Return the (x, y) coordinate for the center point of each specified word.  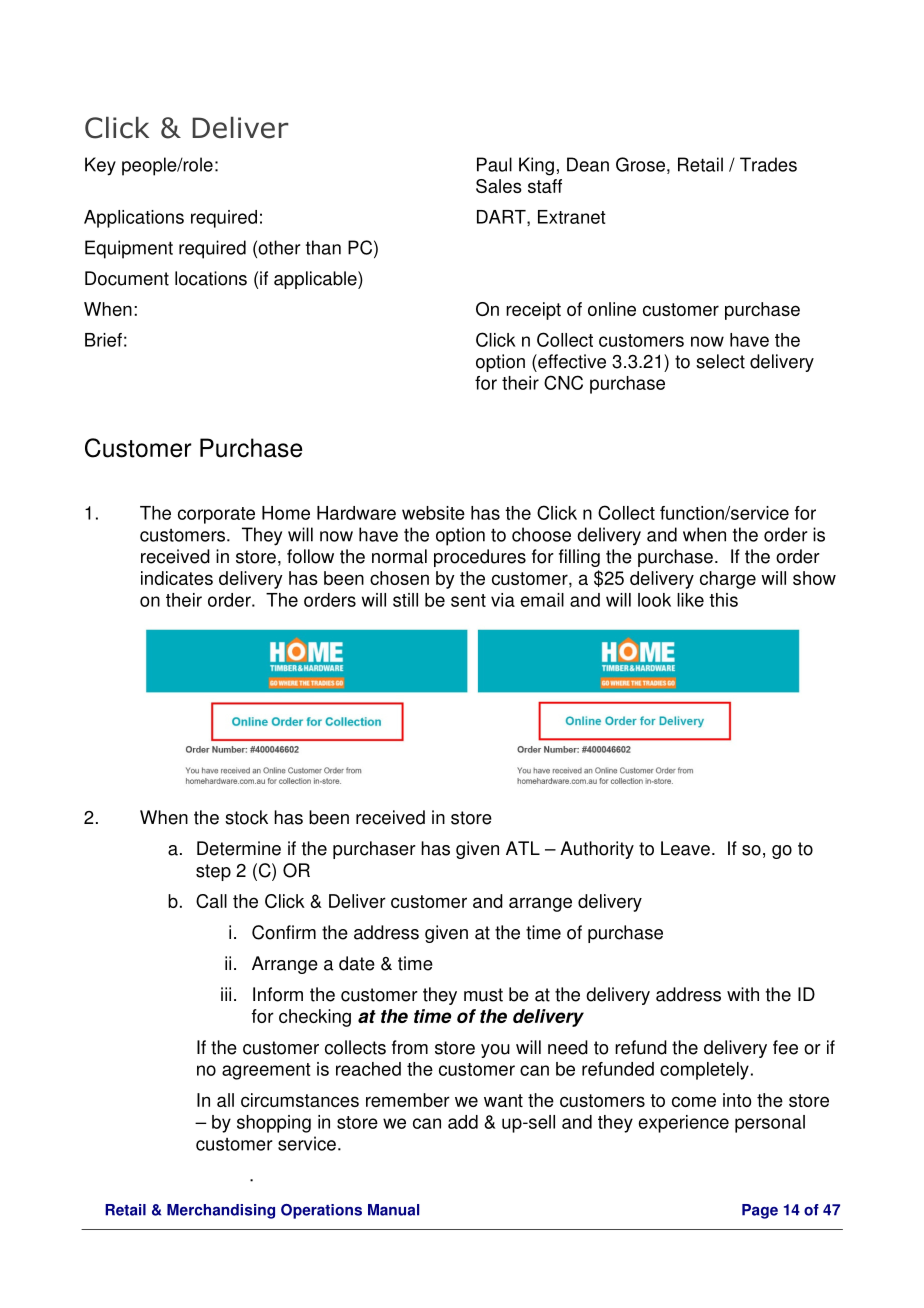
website (433, 513)
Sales (499, 186)
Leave (685, 848)
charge (728, 580)
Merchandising (221, 1211)
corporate (216, 515)
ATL (523, 848)
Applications (134, 219)
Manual (393, 1210)
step (213, 872)
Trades (768, 164)
